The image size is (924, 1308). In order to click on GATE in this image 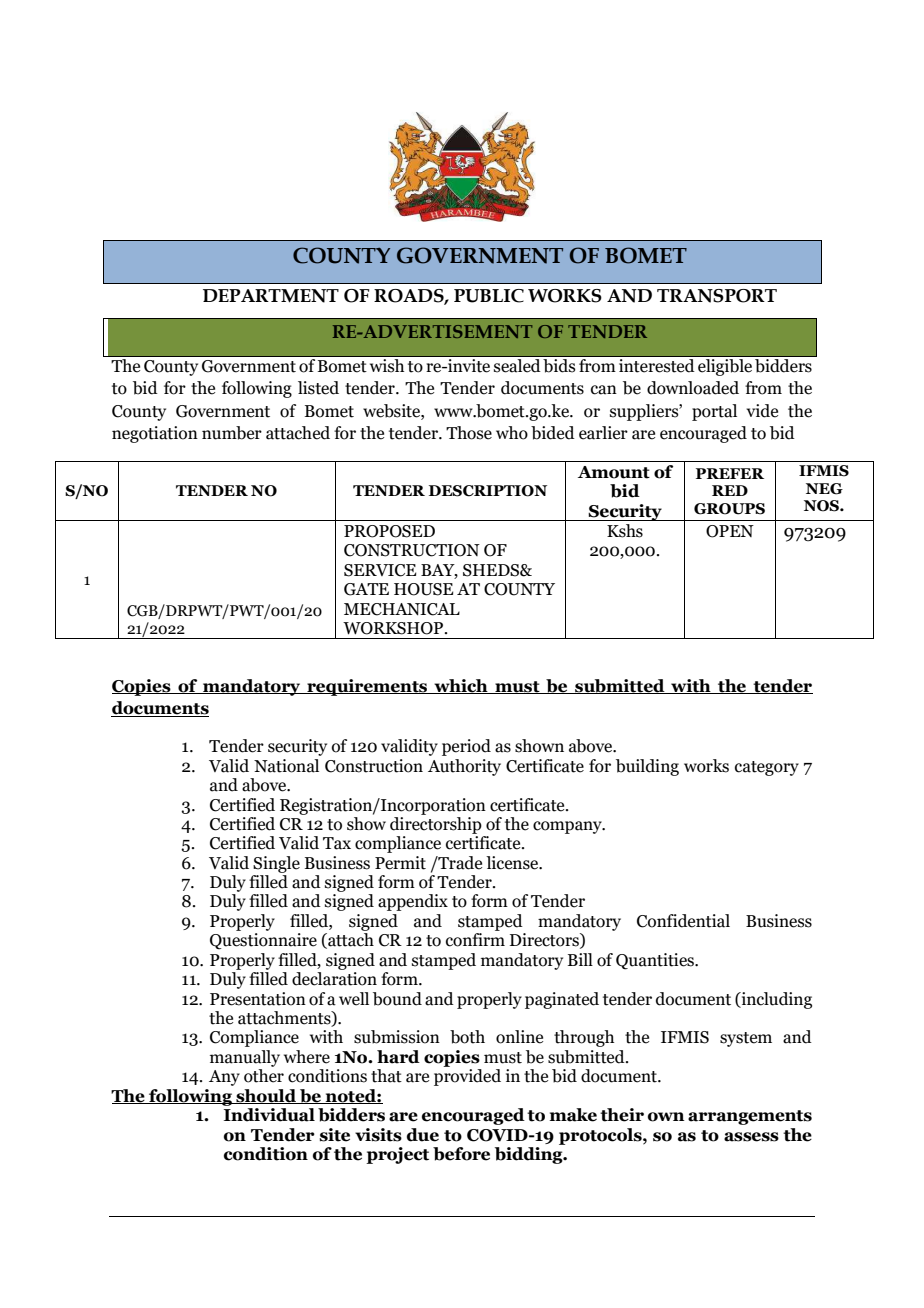, I will do `click(366, 589)`.
